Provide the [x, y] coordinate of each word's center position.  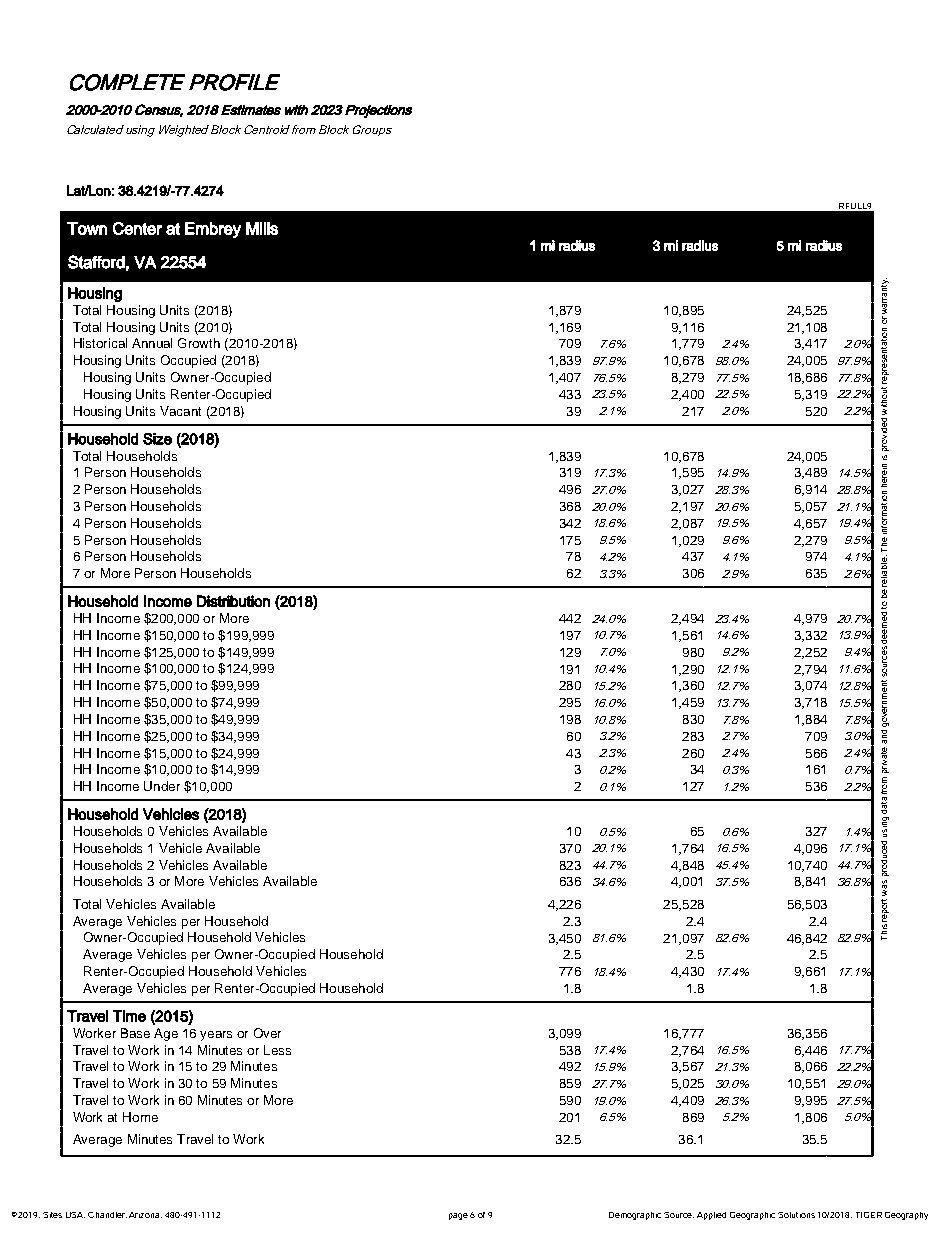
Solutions [796, 1215]
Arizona [145, 1215]
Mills [262, 228]
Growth [199, 343]
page [458, 1216]
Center [137, 228]
